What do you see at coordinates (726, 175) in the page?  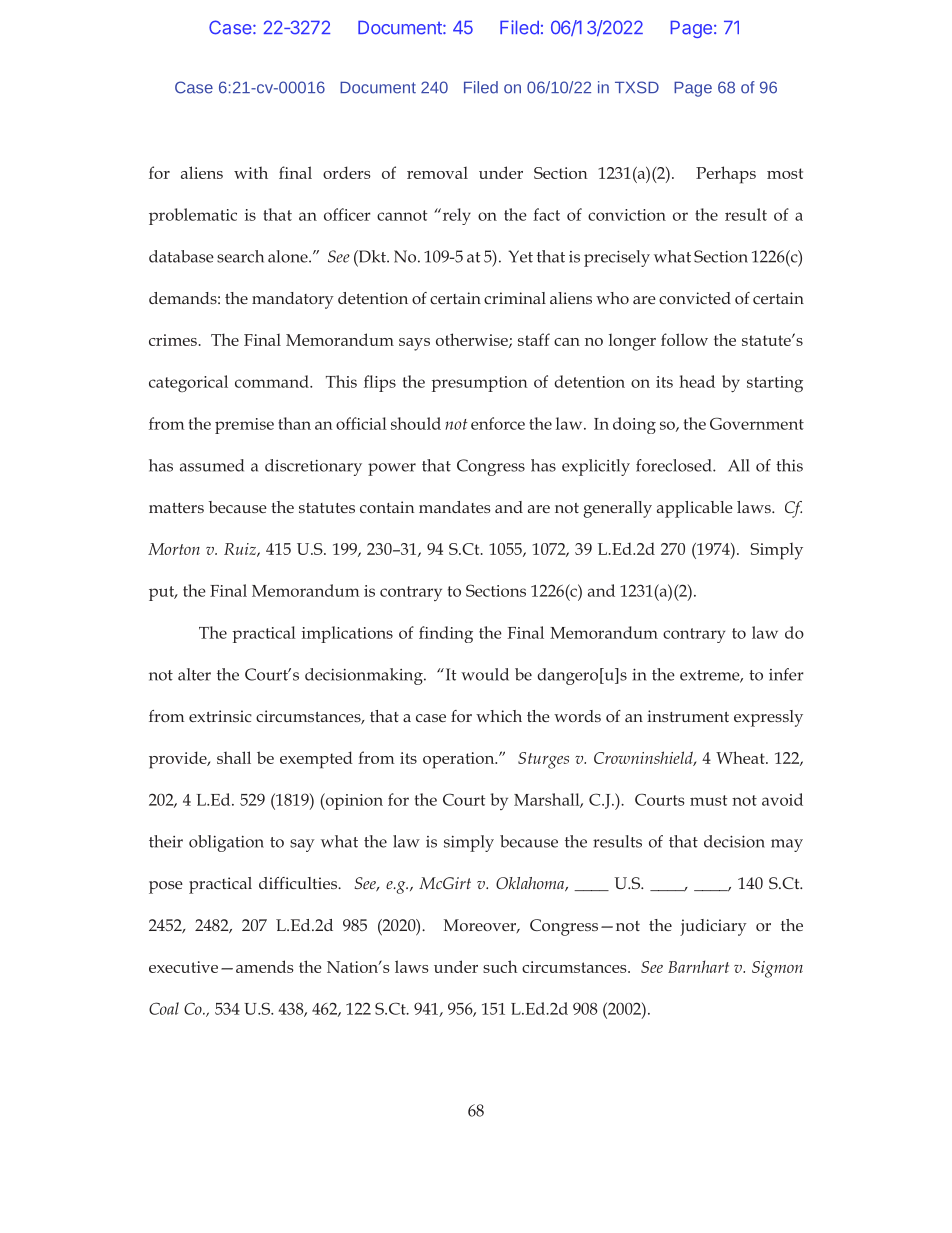 I see `Perhaps` at bounding box center [726, 175].
